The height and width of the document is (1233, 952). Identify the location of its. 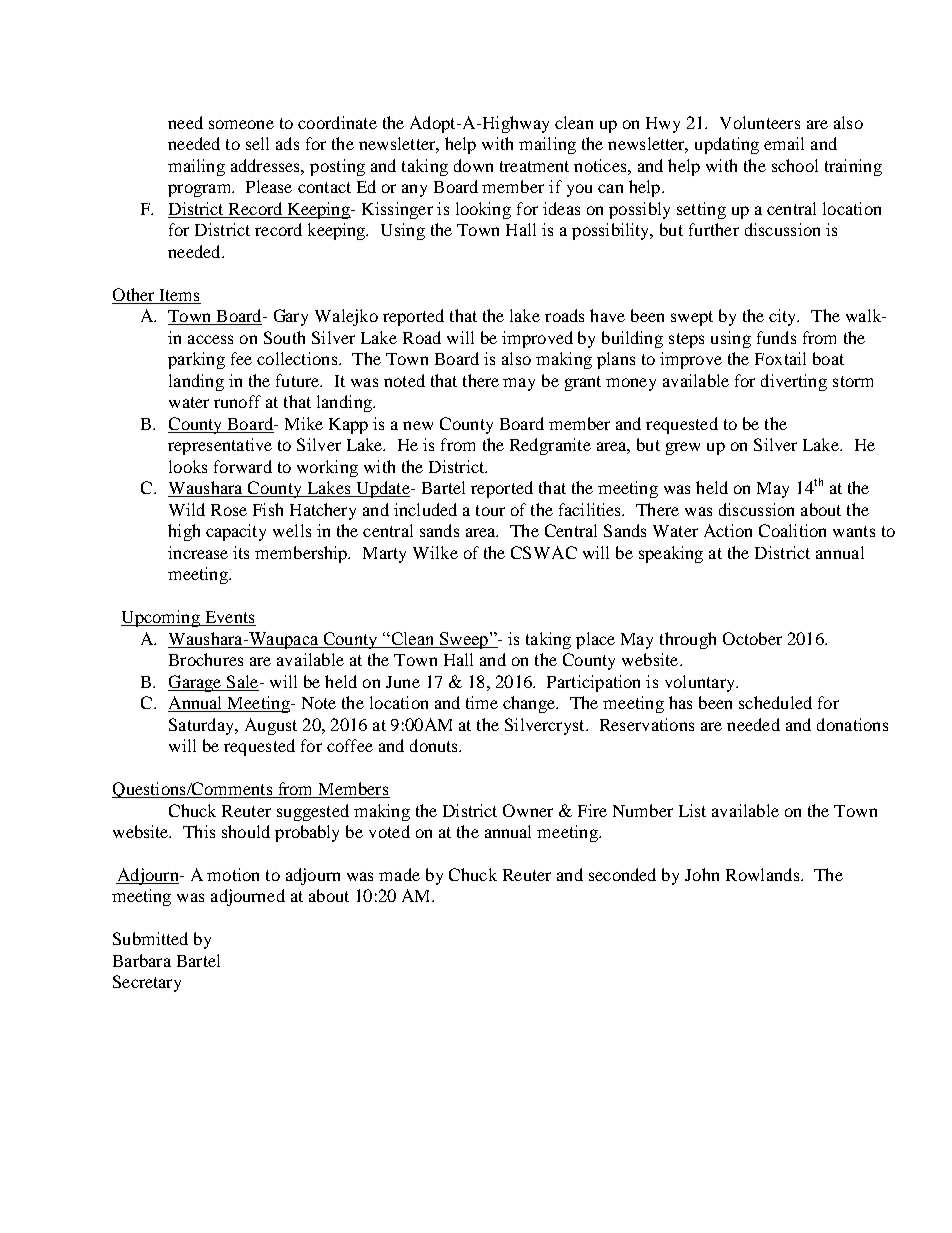
(241, 552).
